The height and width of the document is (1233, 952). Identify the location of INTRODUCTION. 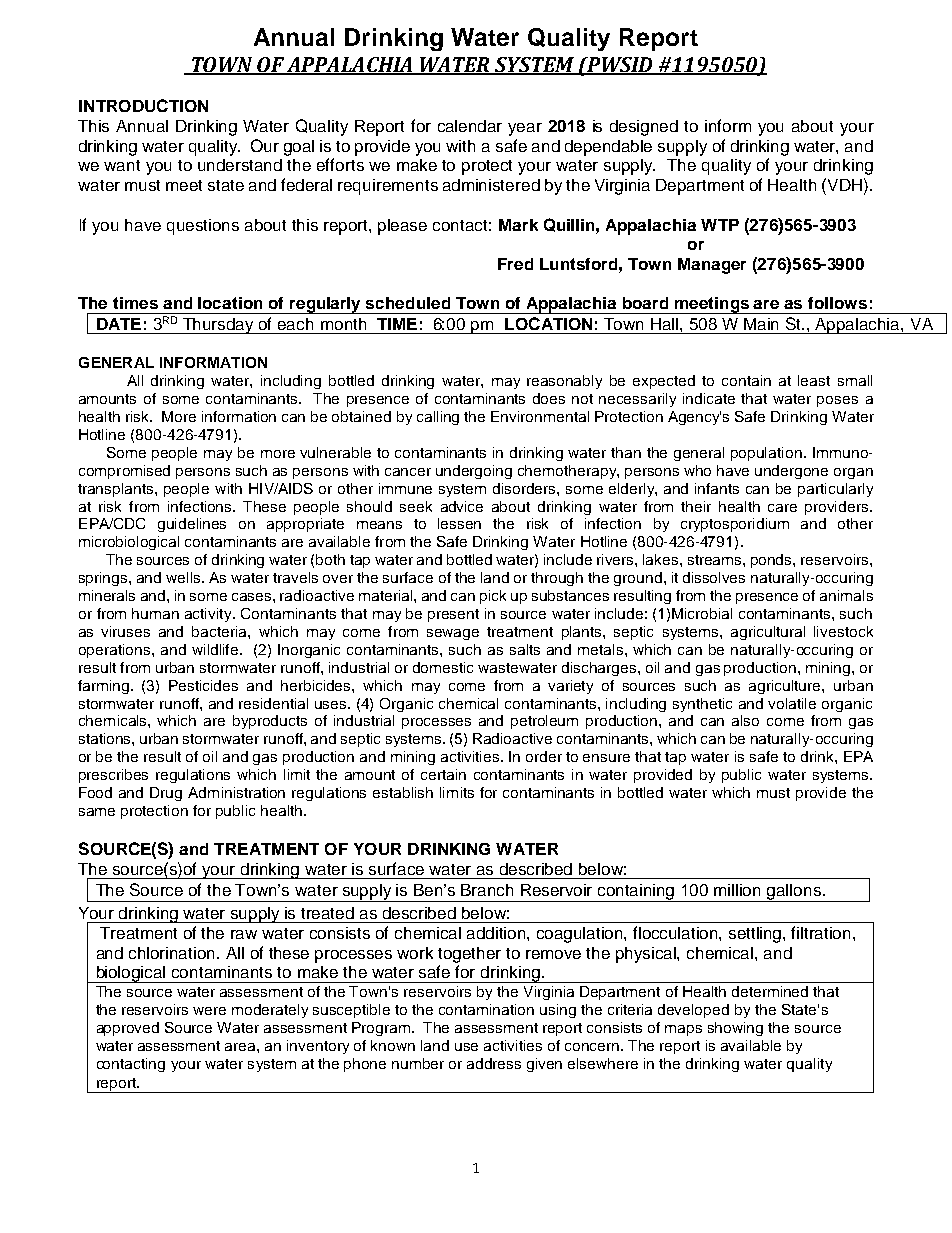
(143, 105).
